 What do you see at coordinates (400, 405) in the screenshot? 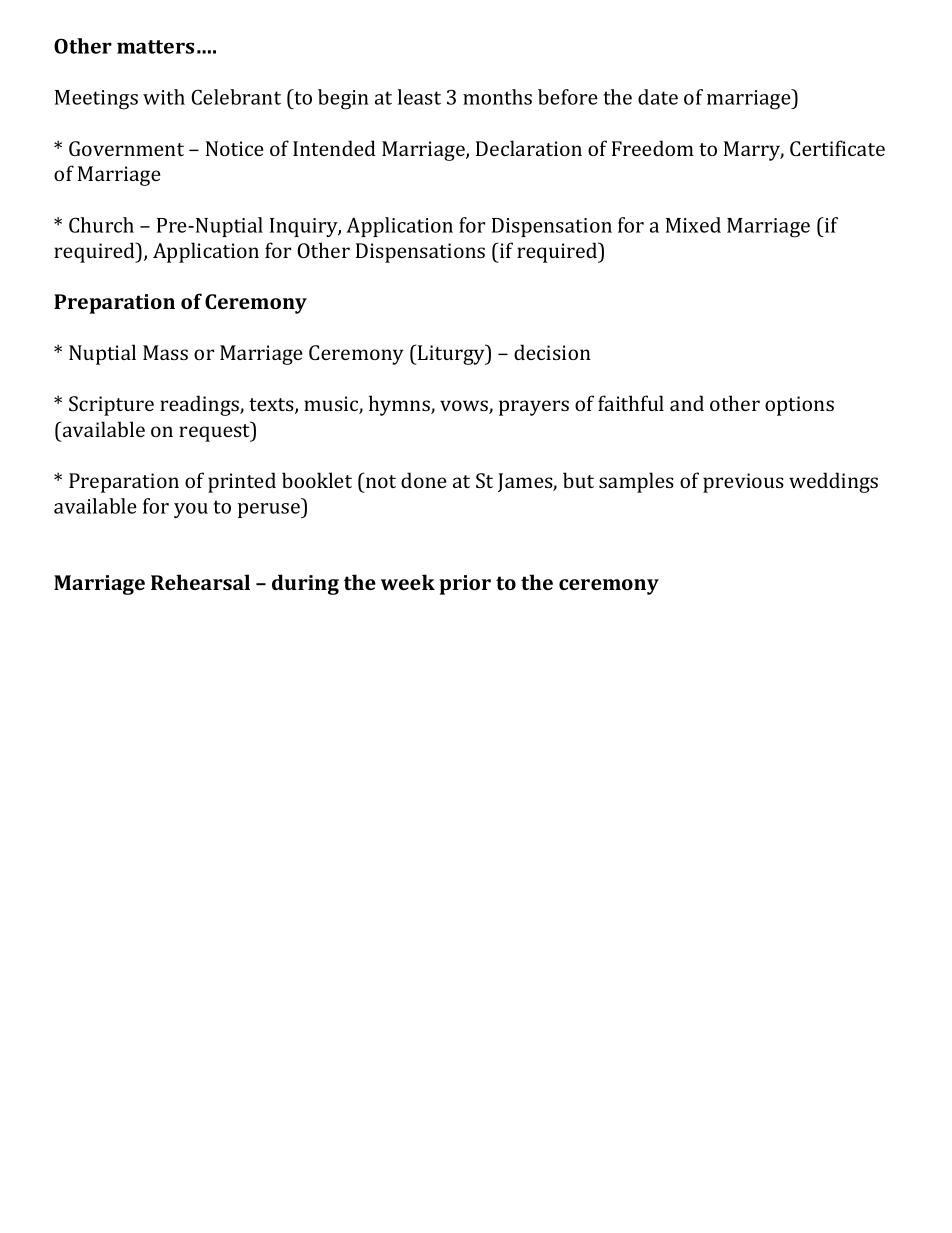
I see `hymns` at bounding box center [400, 405].
